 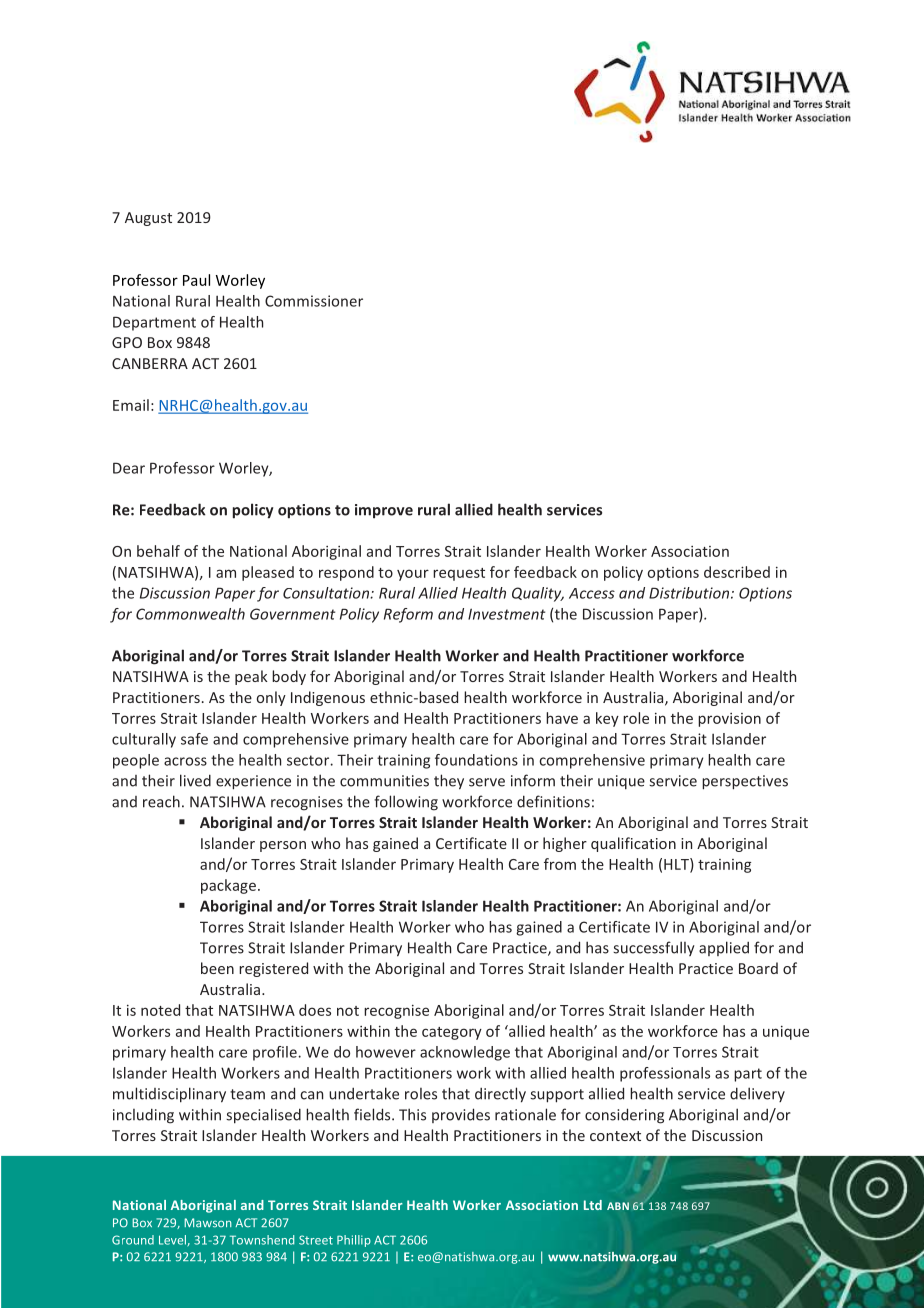 I want to click on Access, so click(x=592, y=593).
